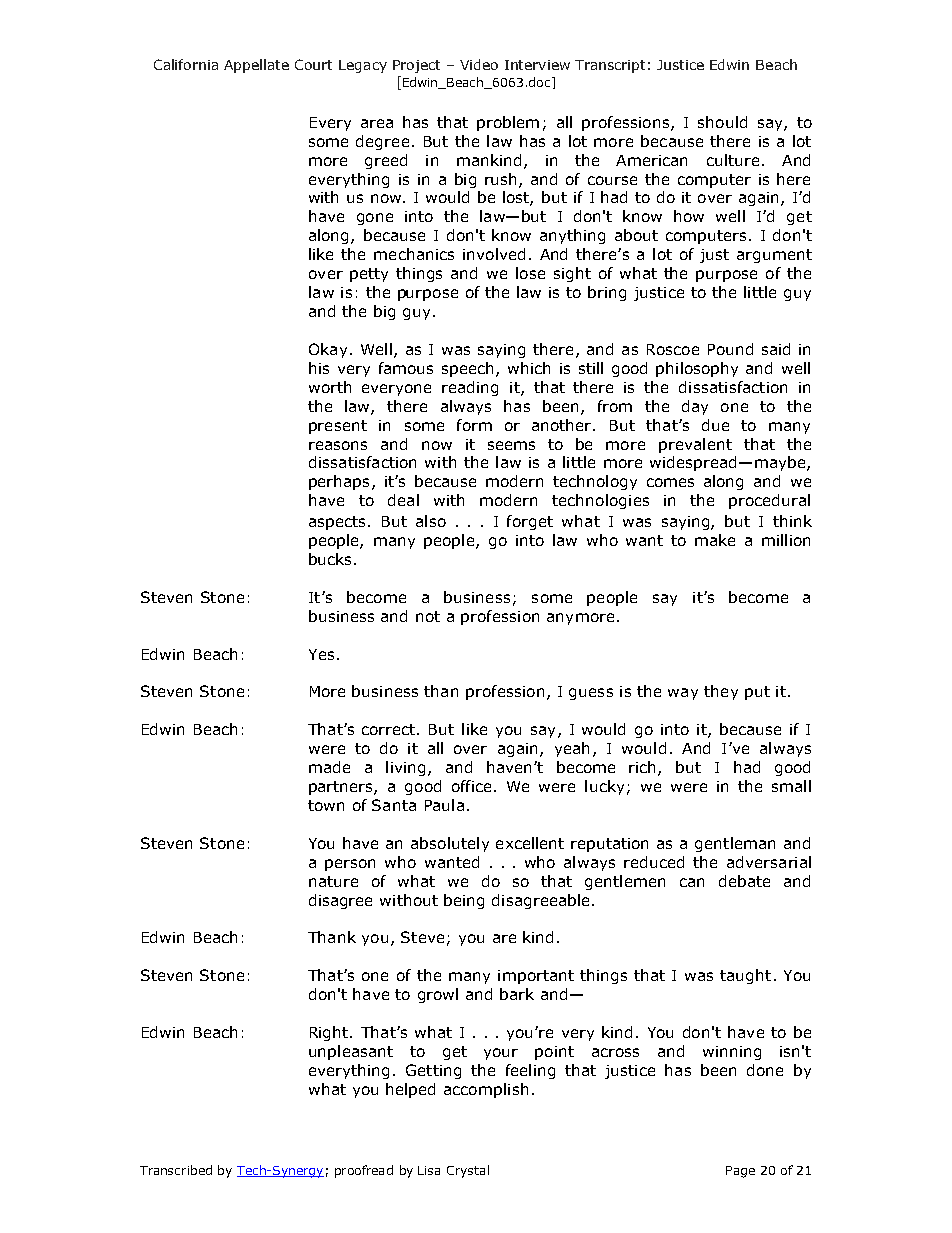  I want to click on they, so click(721, 692).
